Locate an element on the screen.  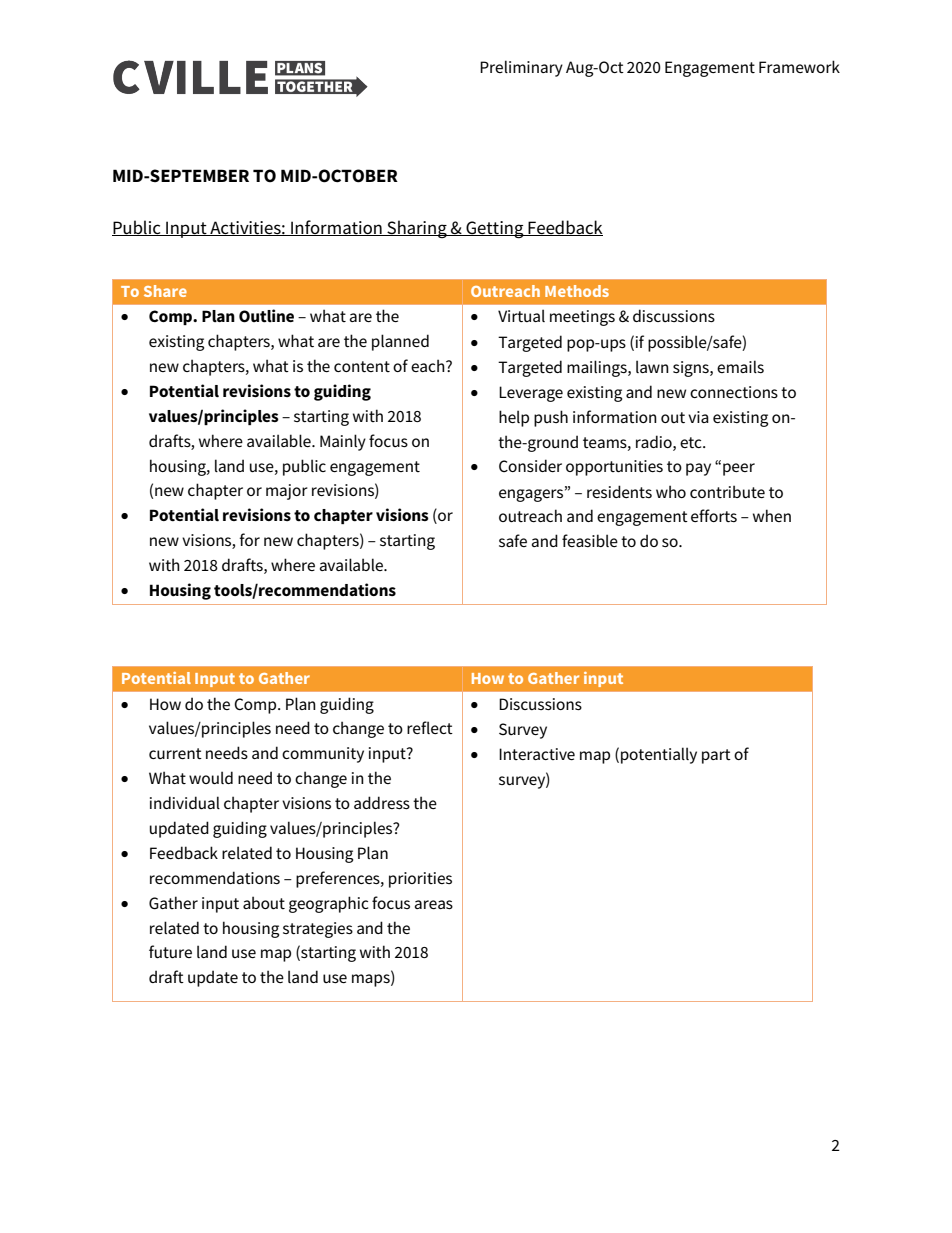
efforts is located at coordinates (714, 515).
